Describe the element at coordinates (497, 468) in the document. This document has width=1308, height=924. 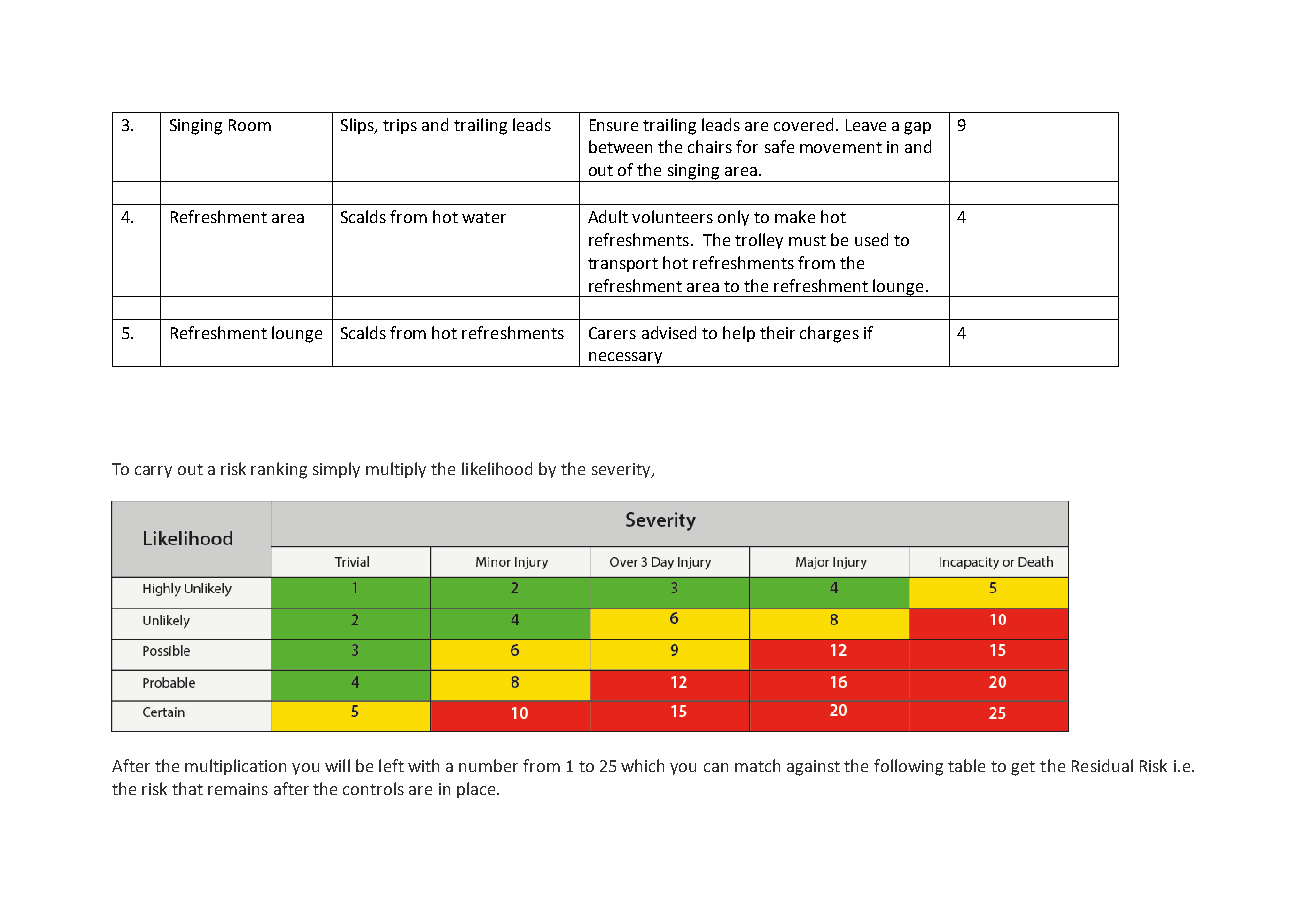
I see `likelihood` at that location.
